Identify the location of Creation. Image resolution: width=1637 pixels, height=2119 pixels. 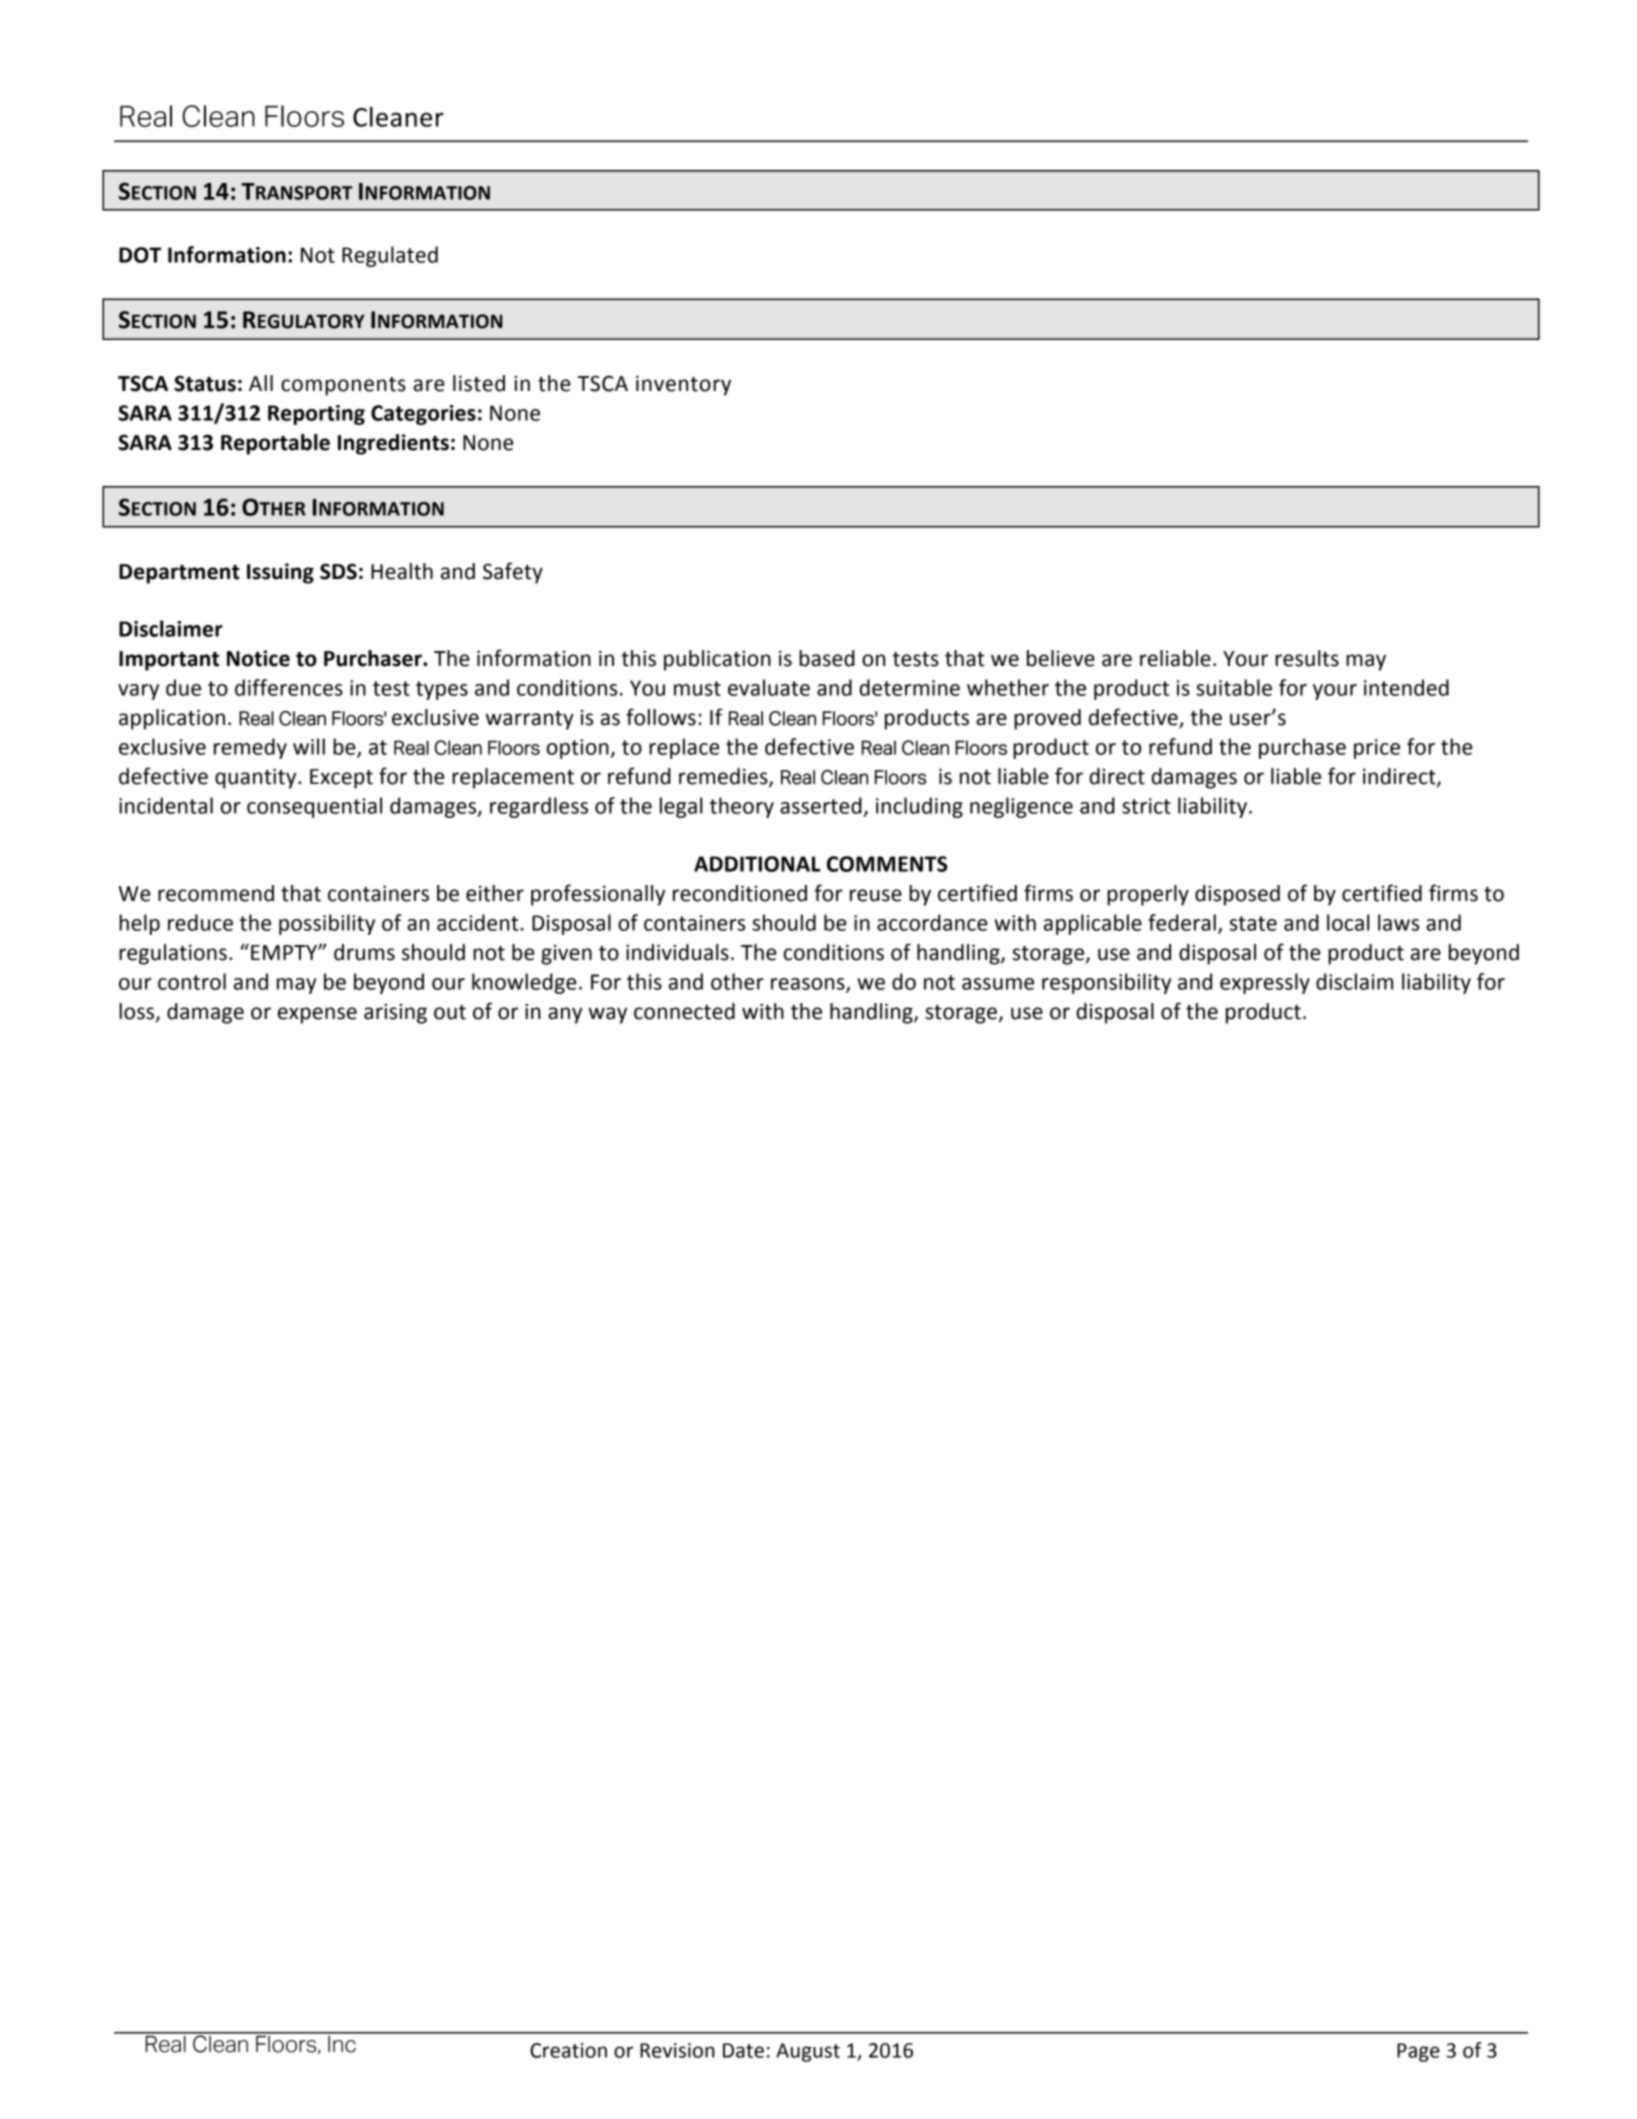
(568, 2050).
